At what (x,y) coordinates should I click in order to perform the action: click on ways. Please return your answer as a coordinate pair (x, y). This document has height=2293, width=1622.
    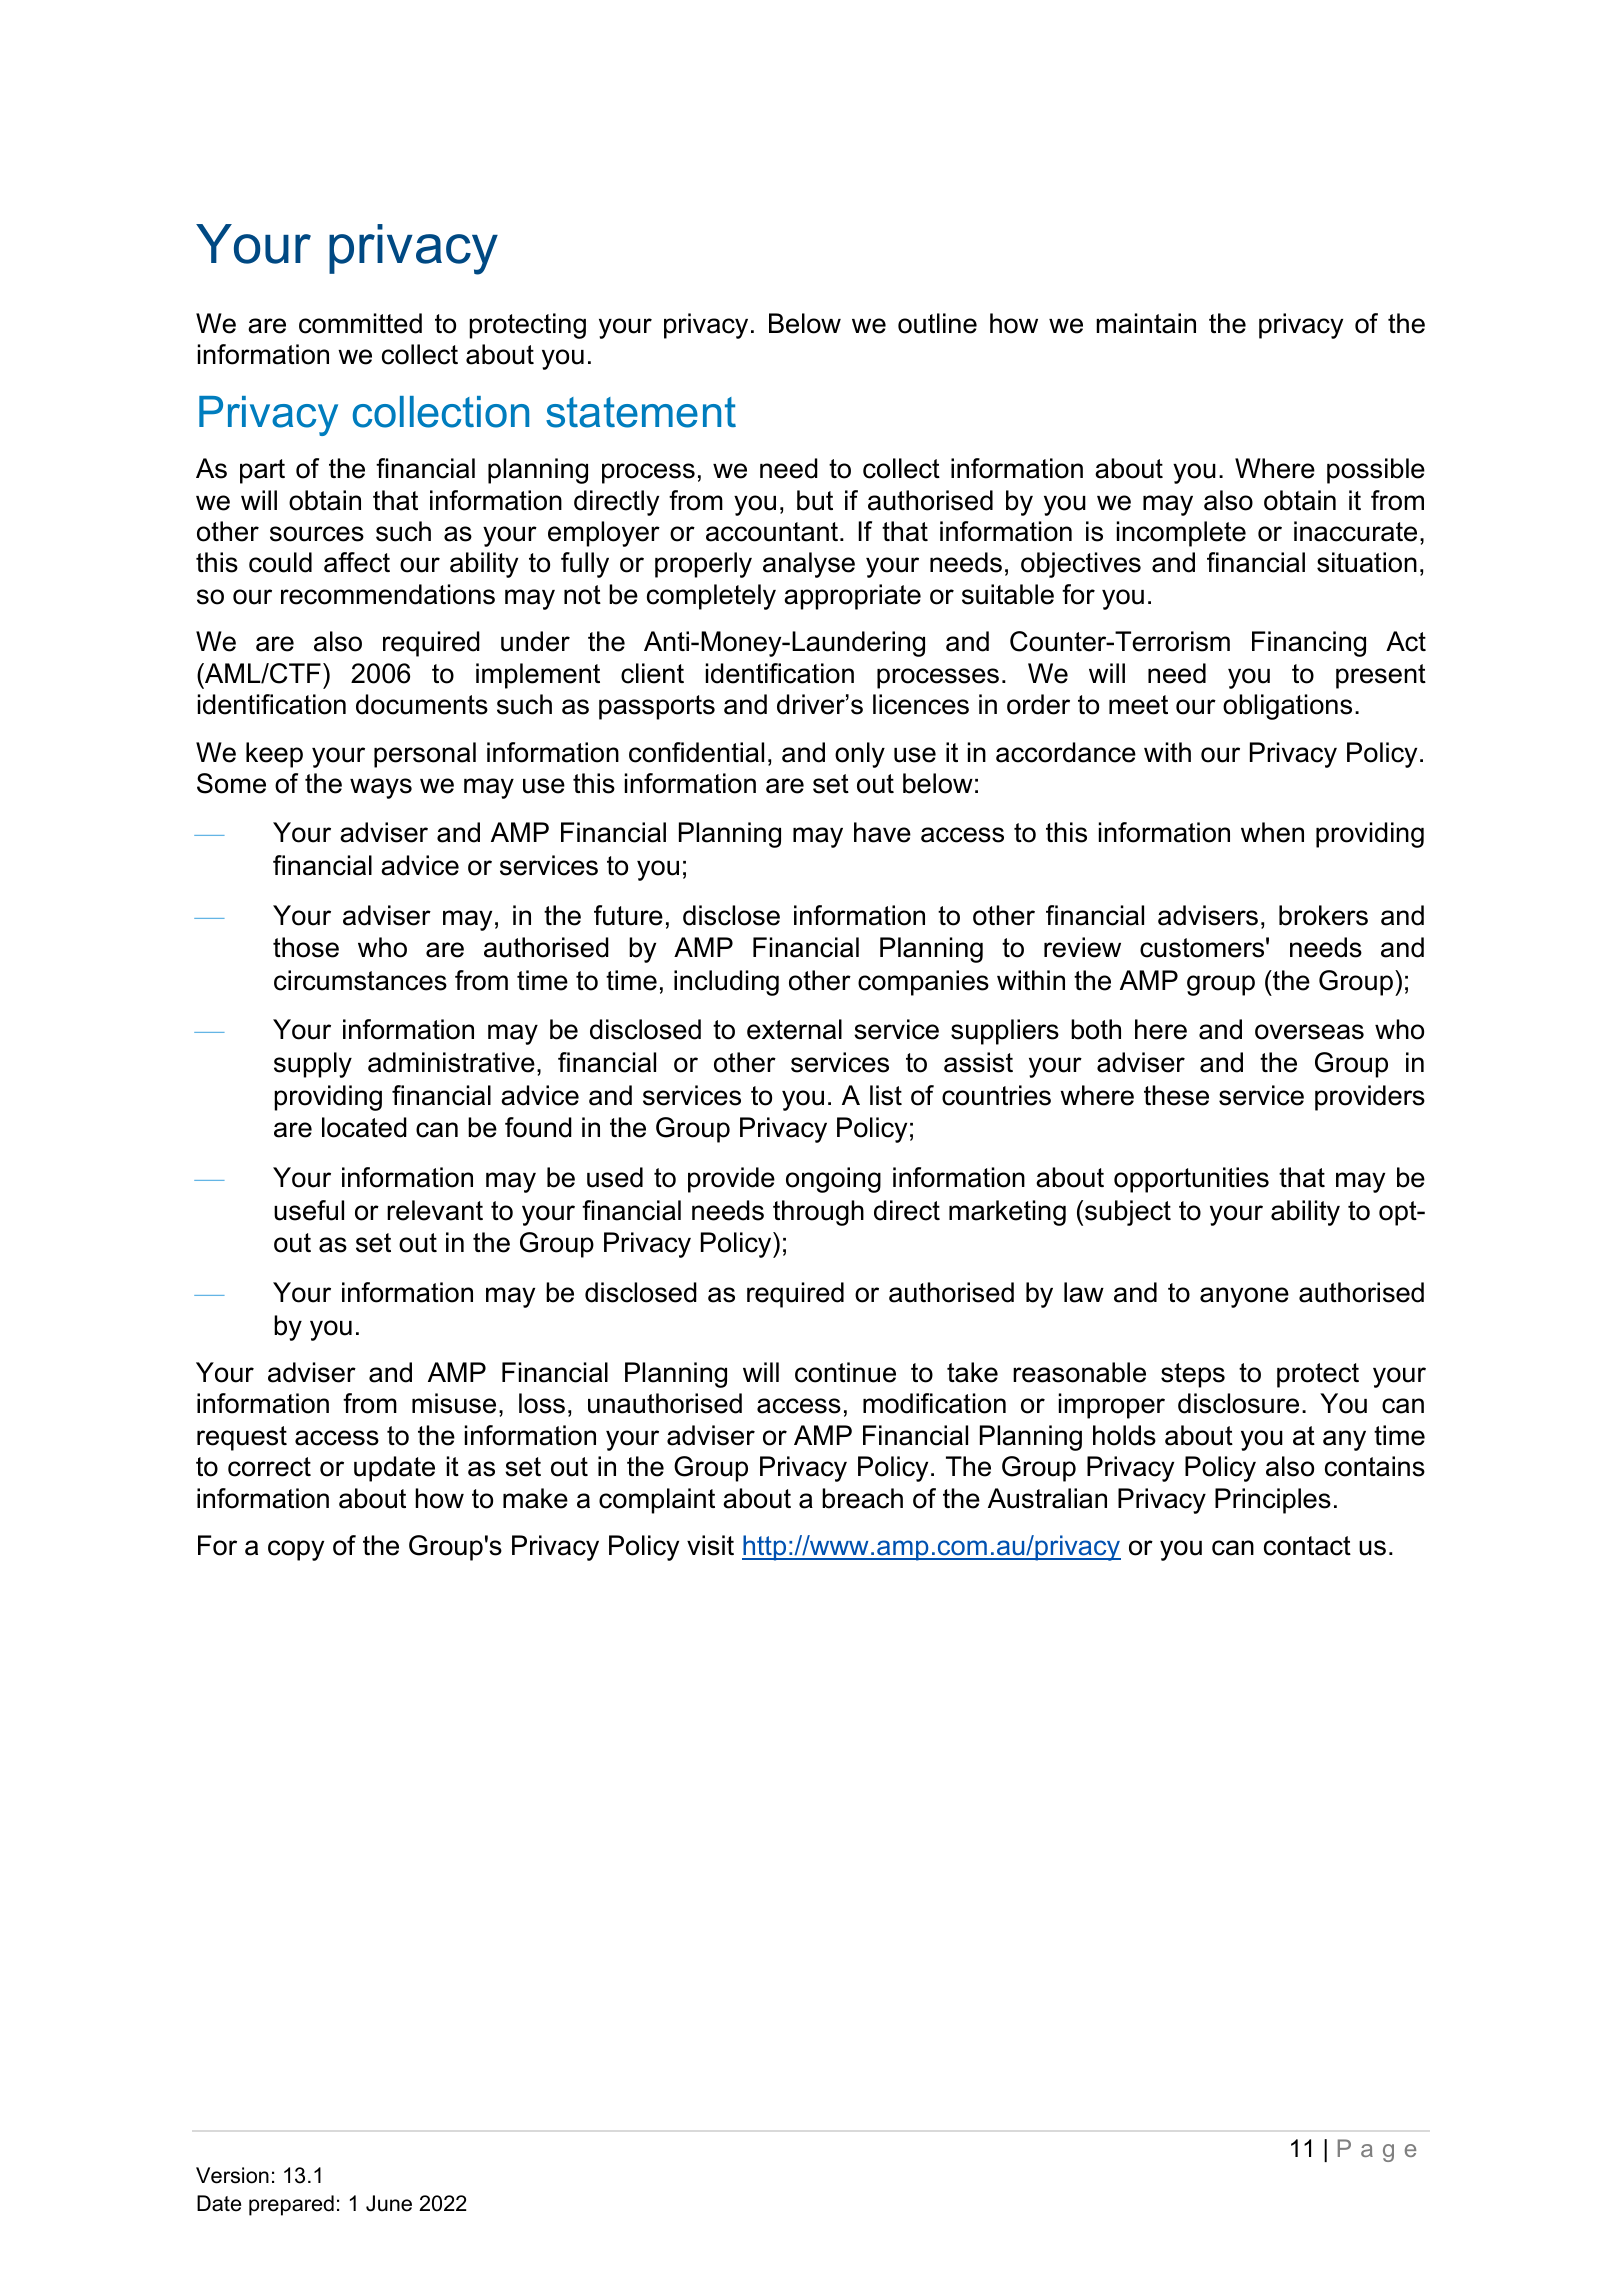
    Looking at the image, I should click on (381, 788).
